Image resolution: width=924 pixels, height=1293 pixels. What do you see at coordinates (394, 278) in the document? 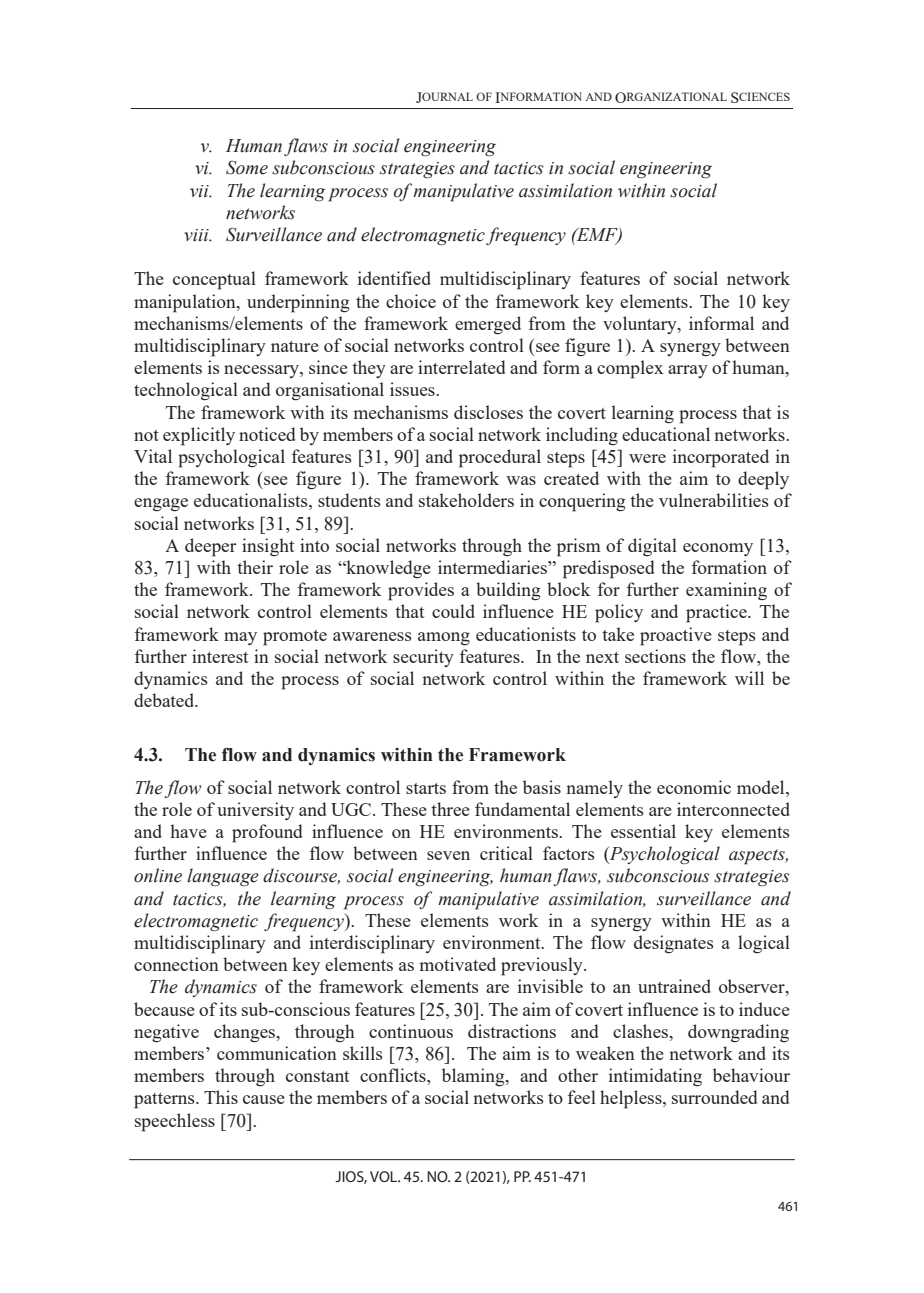
I see `identified` at bounding box center [394, 278].
